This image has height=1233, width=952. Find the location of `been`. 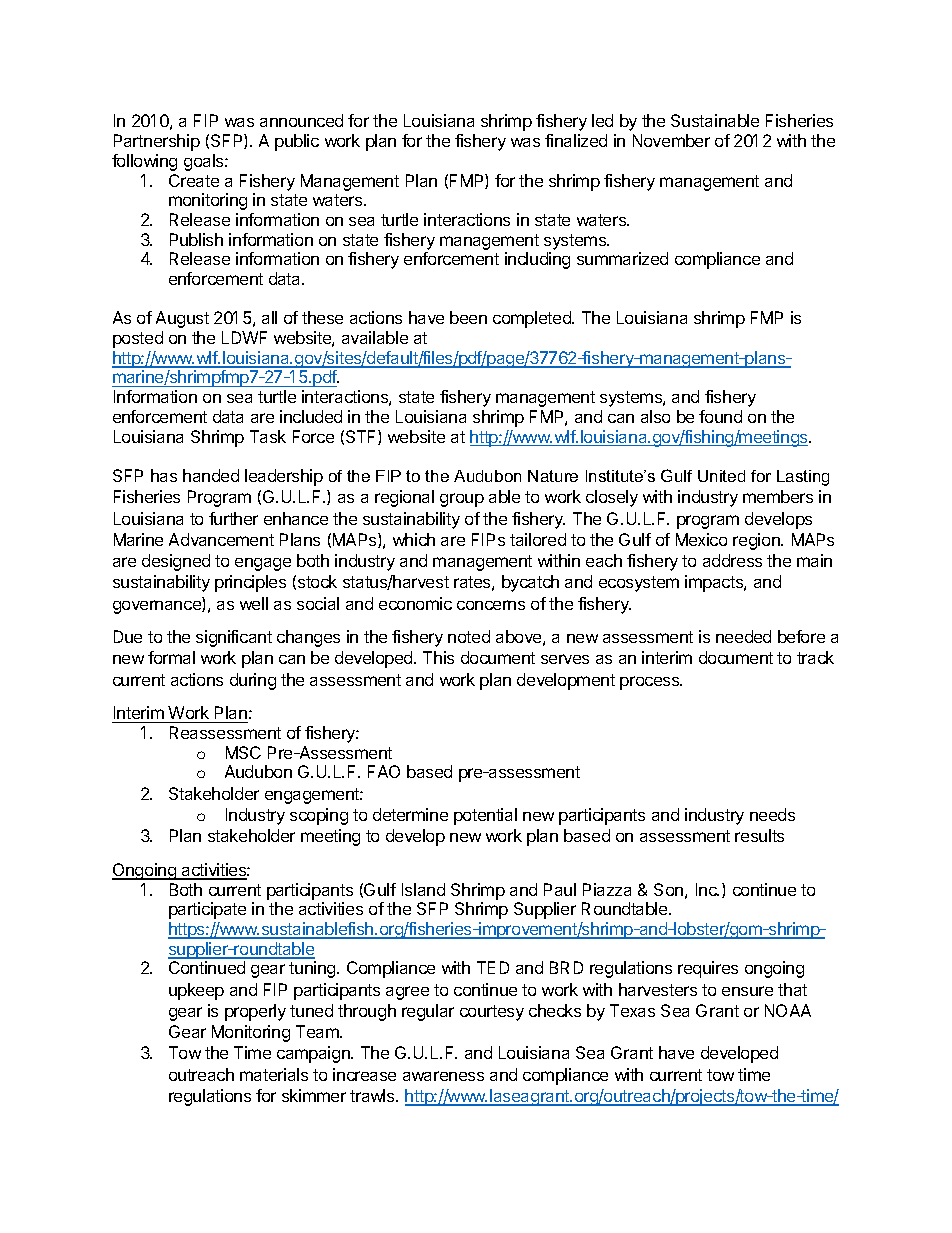

been is located at coordinates (468, 317).
